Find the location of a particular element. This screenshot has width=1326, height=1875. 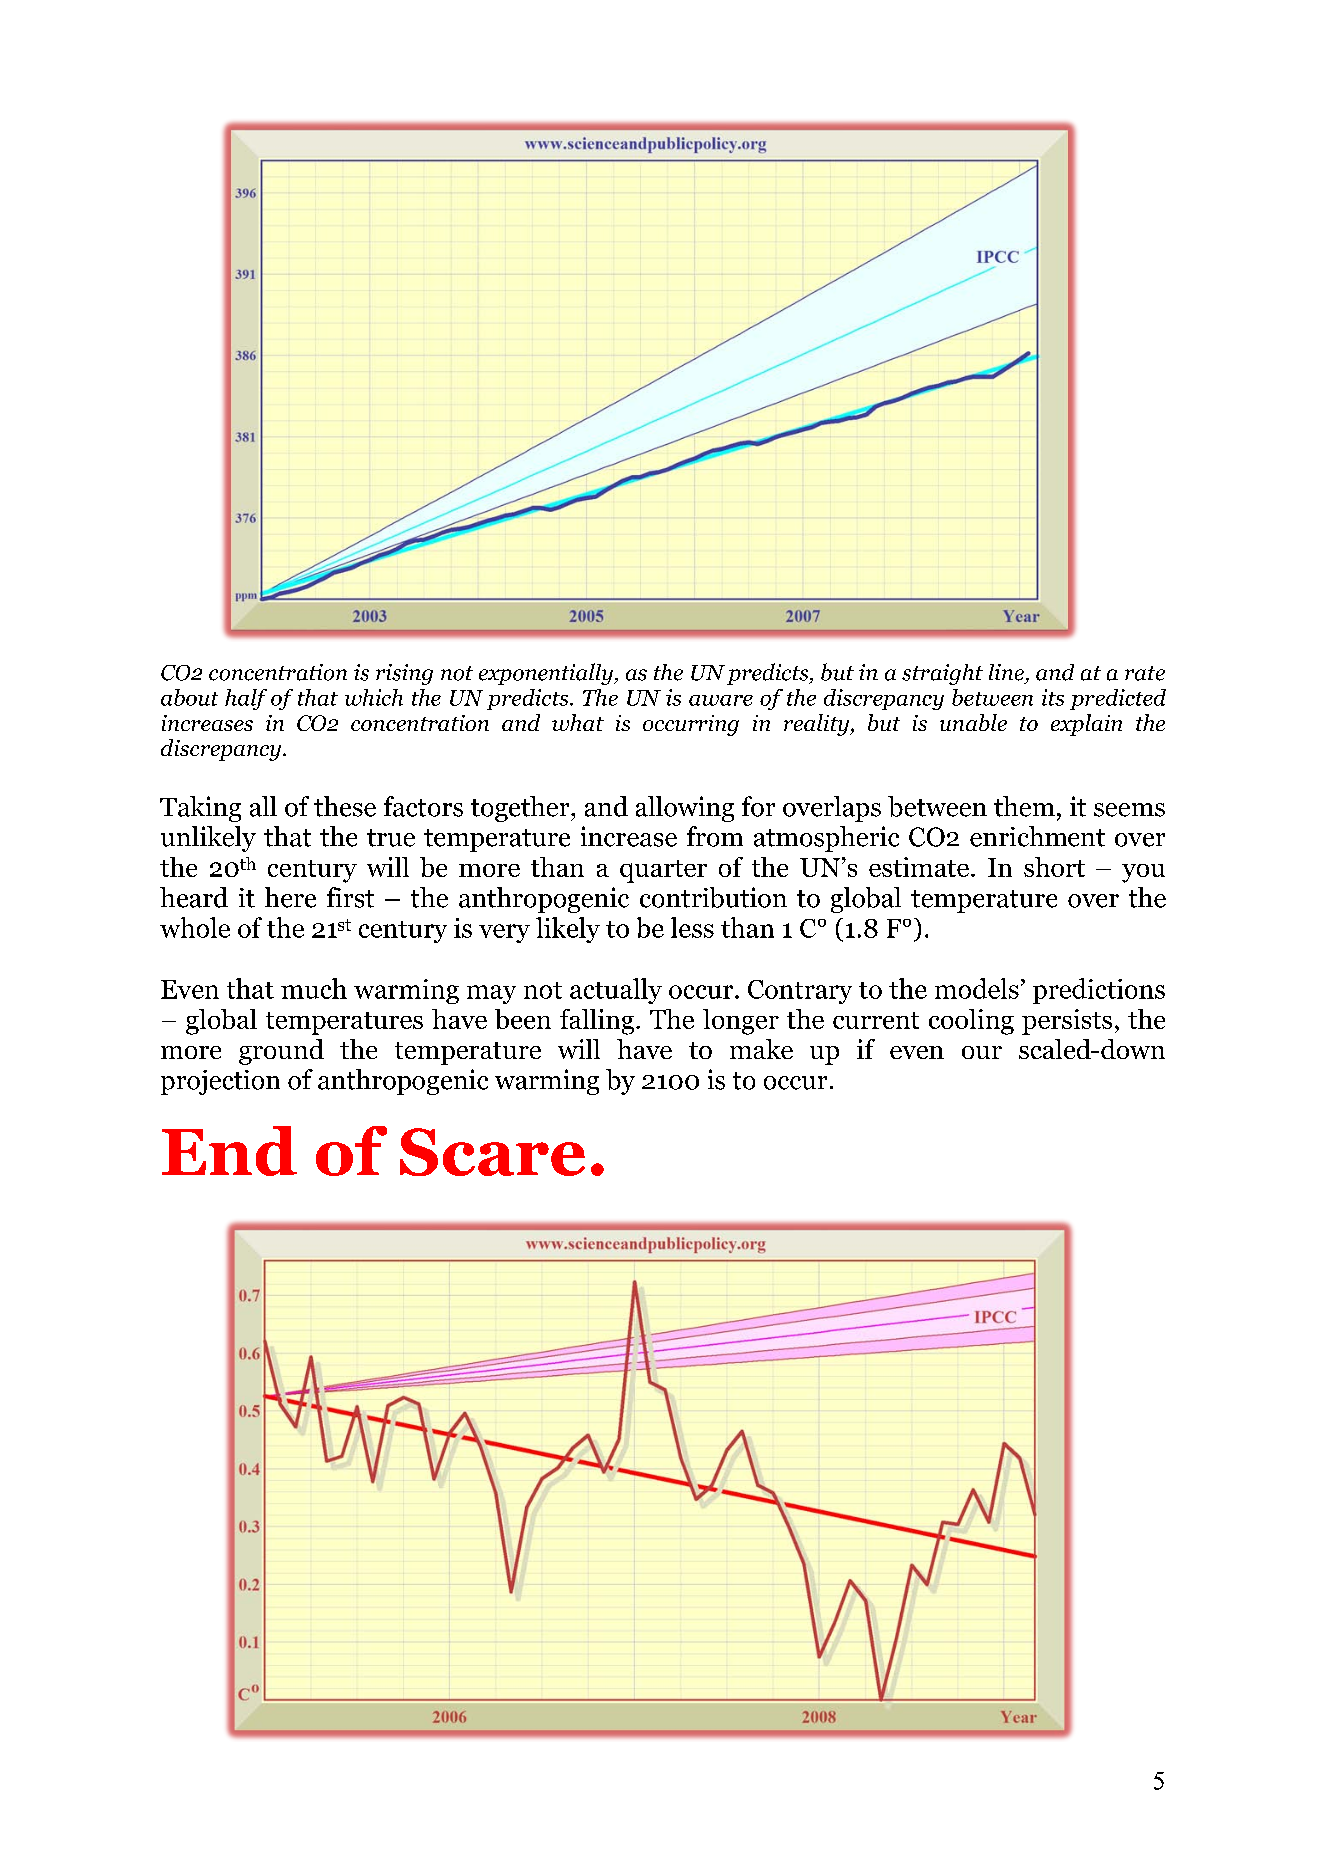

half is located at coordinates (246, 699).
